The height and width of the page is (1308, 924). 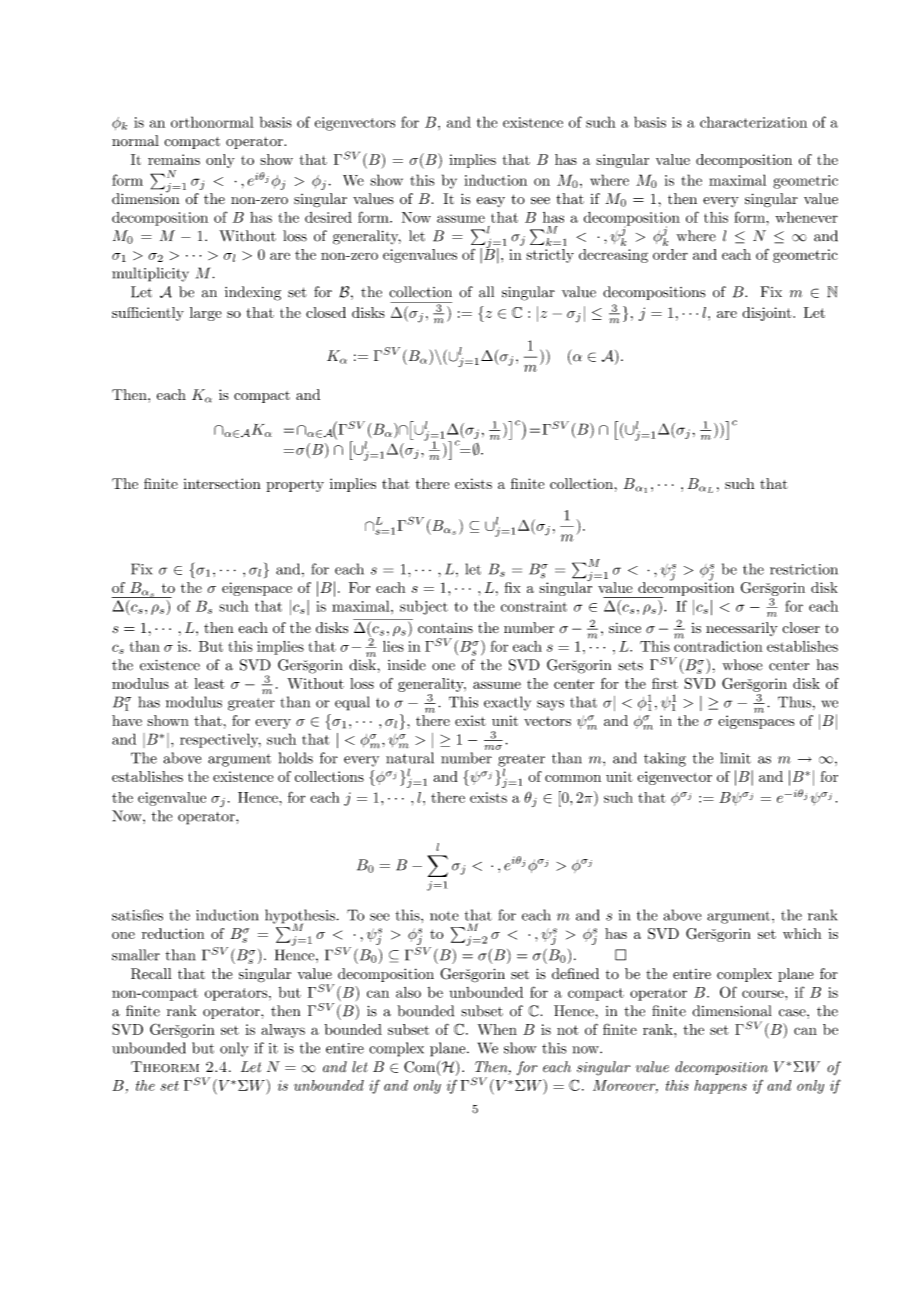 I want to click on characterization, so click(x=753, y=122).
